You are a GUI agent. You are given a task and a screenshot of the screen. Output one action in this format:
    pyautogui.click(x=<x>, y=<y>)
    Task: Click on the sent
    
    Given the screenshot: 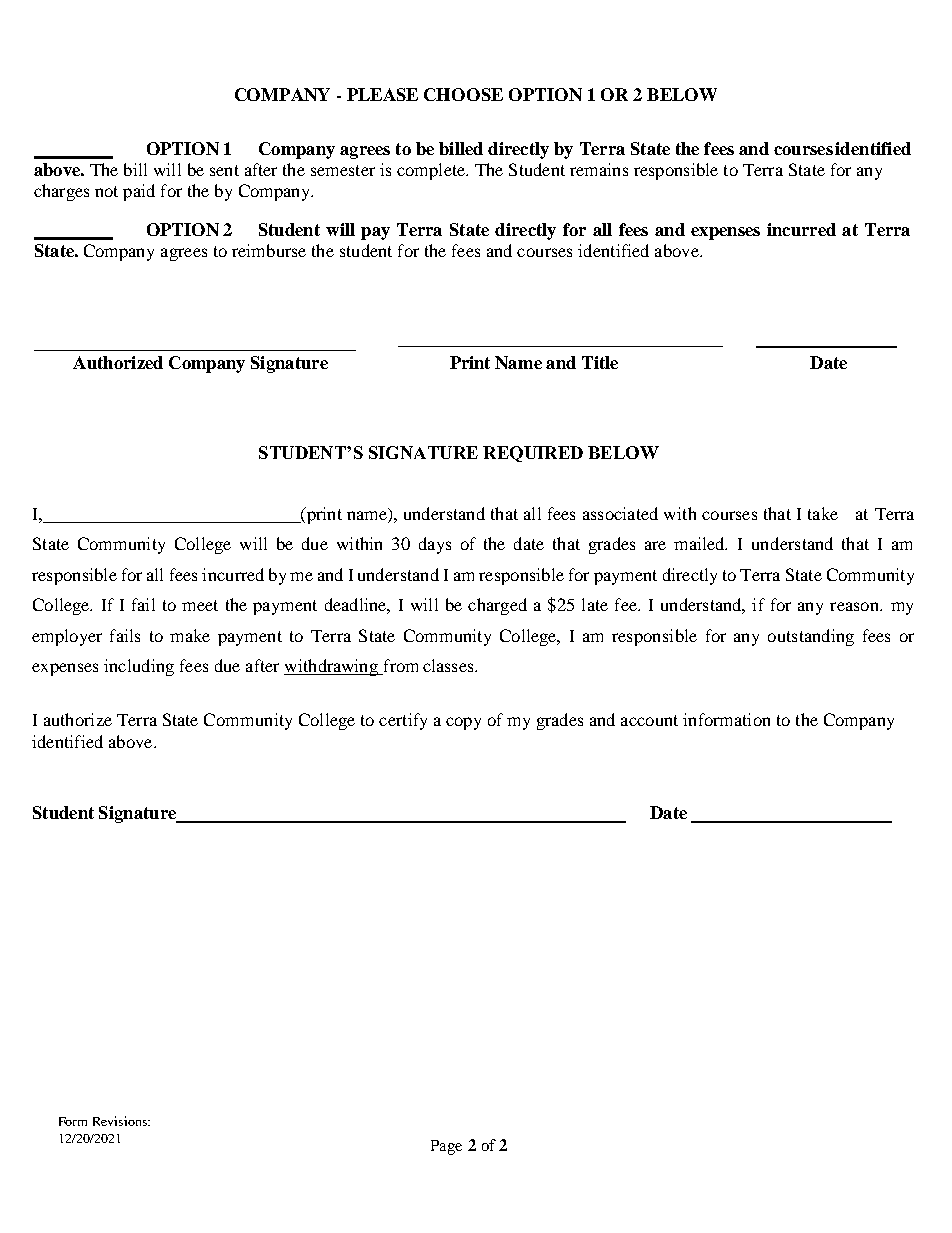 What is the action you would take?
    pyautogui.click(x=224, y=170)
